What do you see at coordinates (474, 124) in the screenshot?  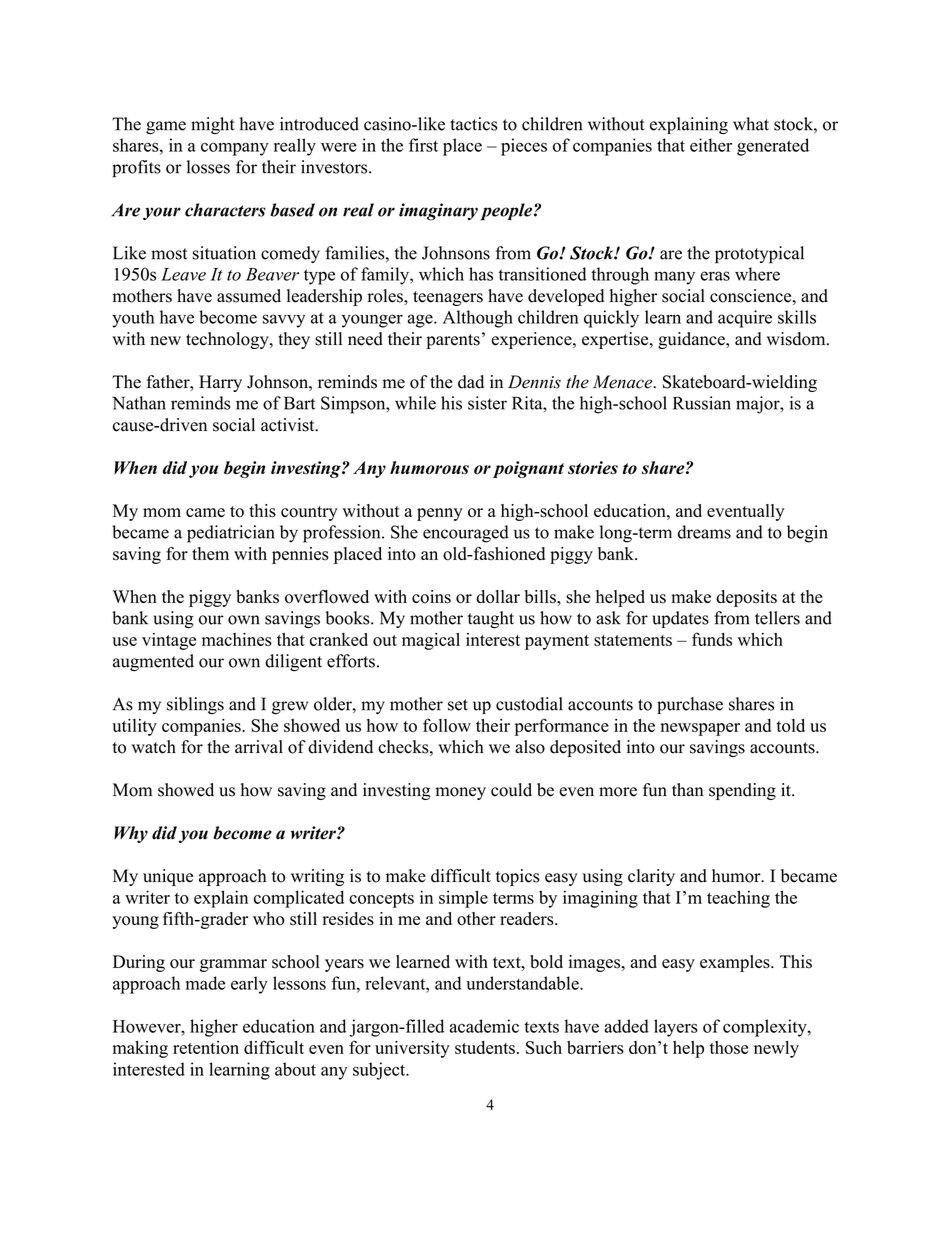 I see `tactics` at bounding box center [474, 124].
